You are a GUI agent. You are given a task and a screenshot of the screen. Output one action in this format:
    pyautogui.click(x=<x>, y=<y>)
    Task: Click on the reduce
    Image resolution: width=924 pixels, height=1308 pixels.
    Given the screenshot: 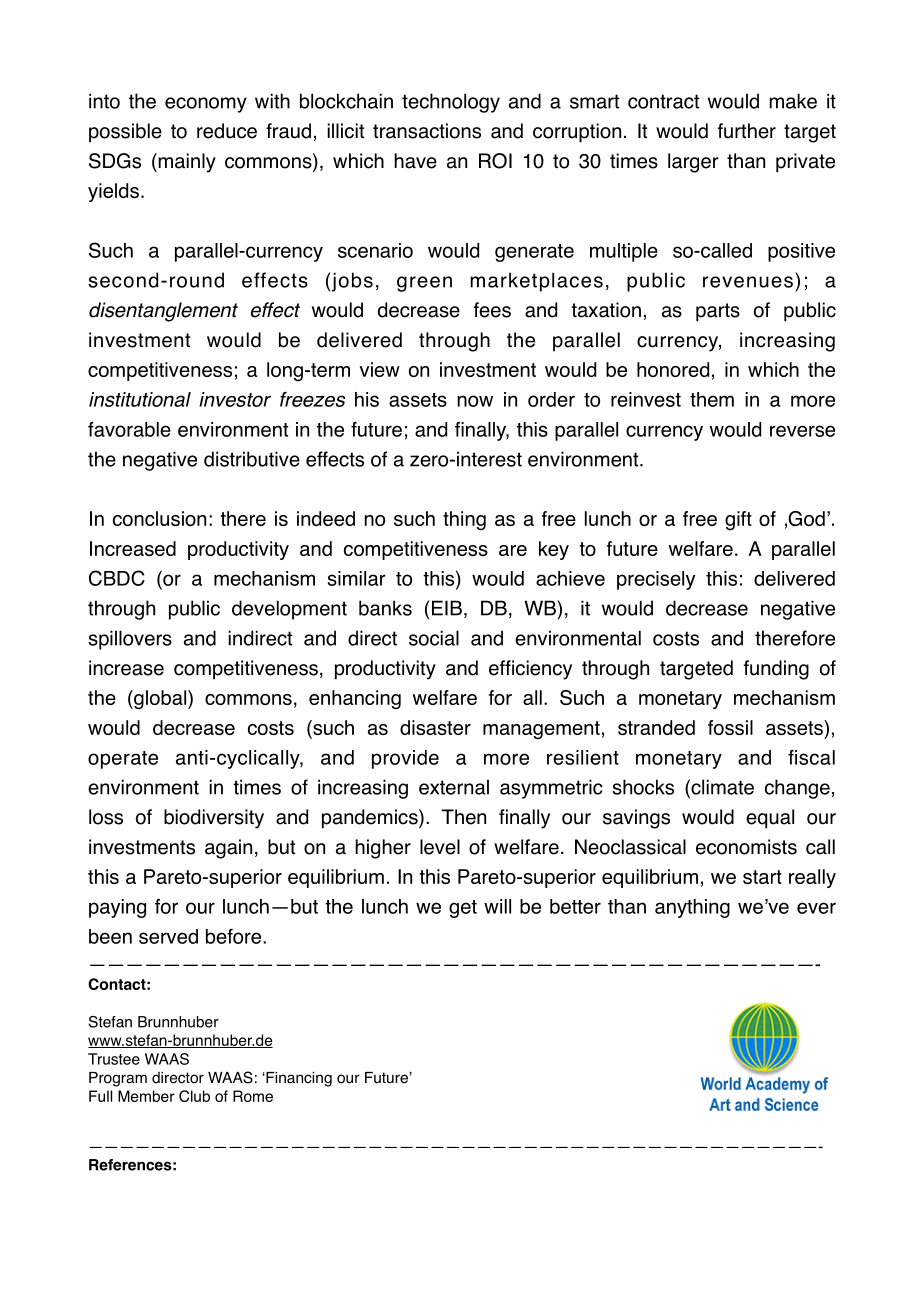 What is the action you would take?
    pyautogui.click(x=227, y=131)
